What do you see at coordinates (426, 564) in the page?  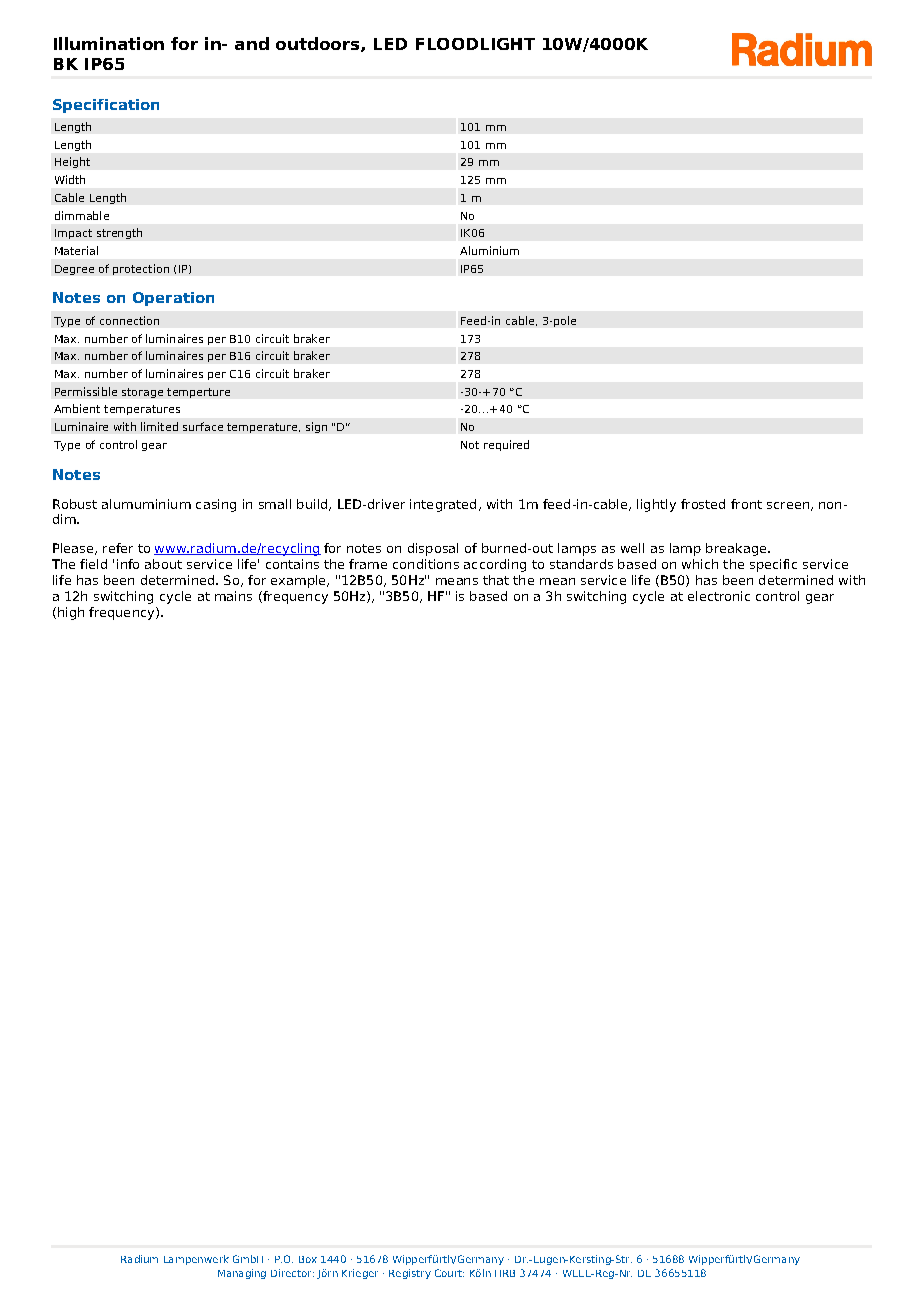 I see `conditions` at bounding box center [426, 564].
